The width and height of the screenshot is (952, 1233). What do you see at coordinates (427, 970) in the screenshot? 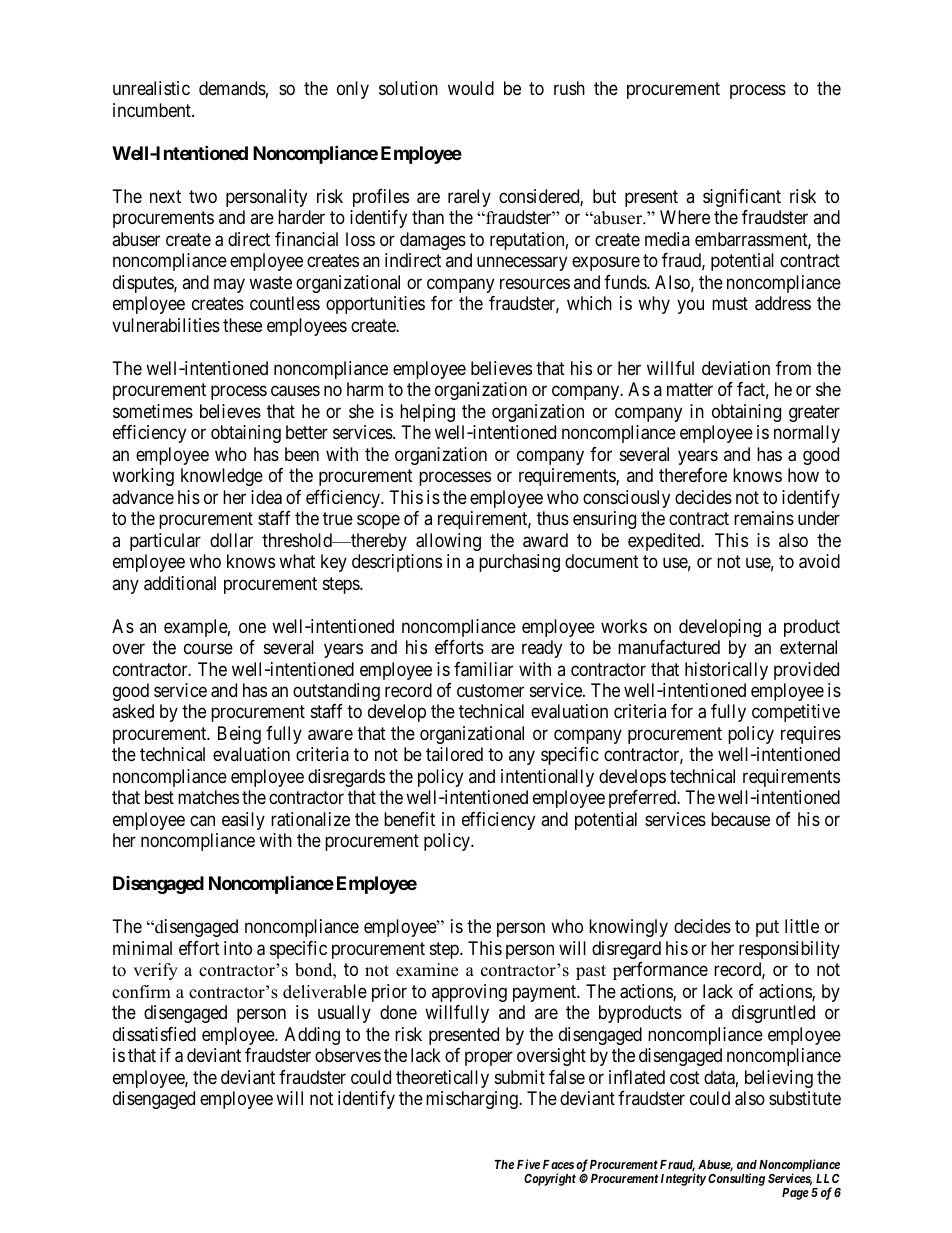
I see `examine` at bounding box center [427, 970].
